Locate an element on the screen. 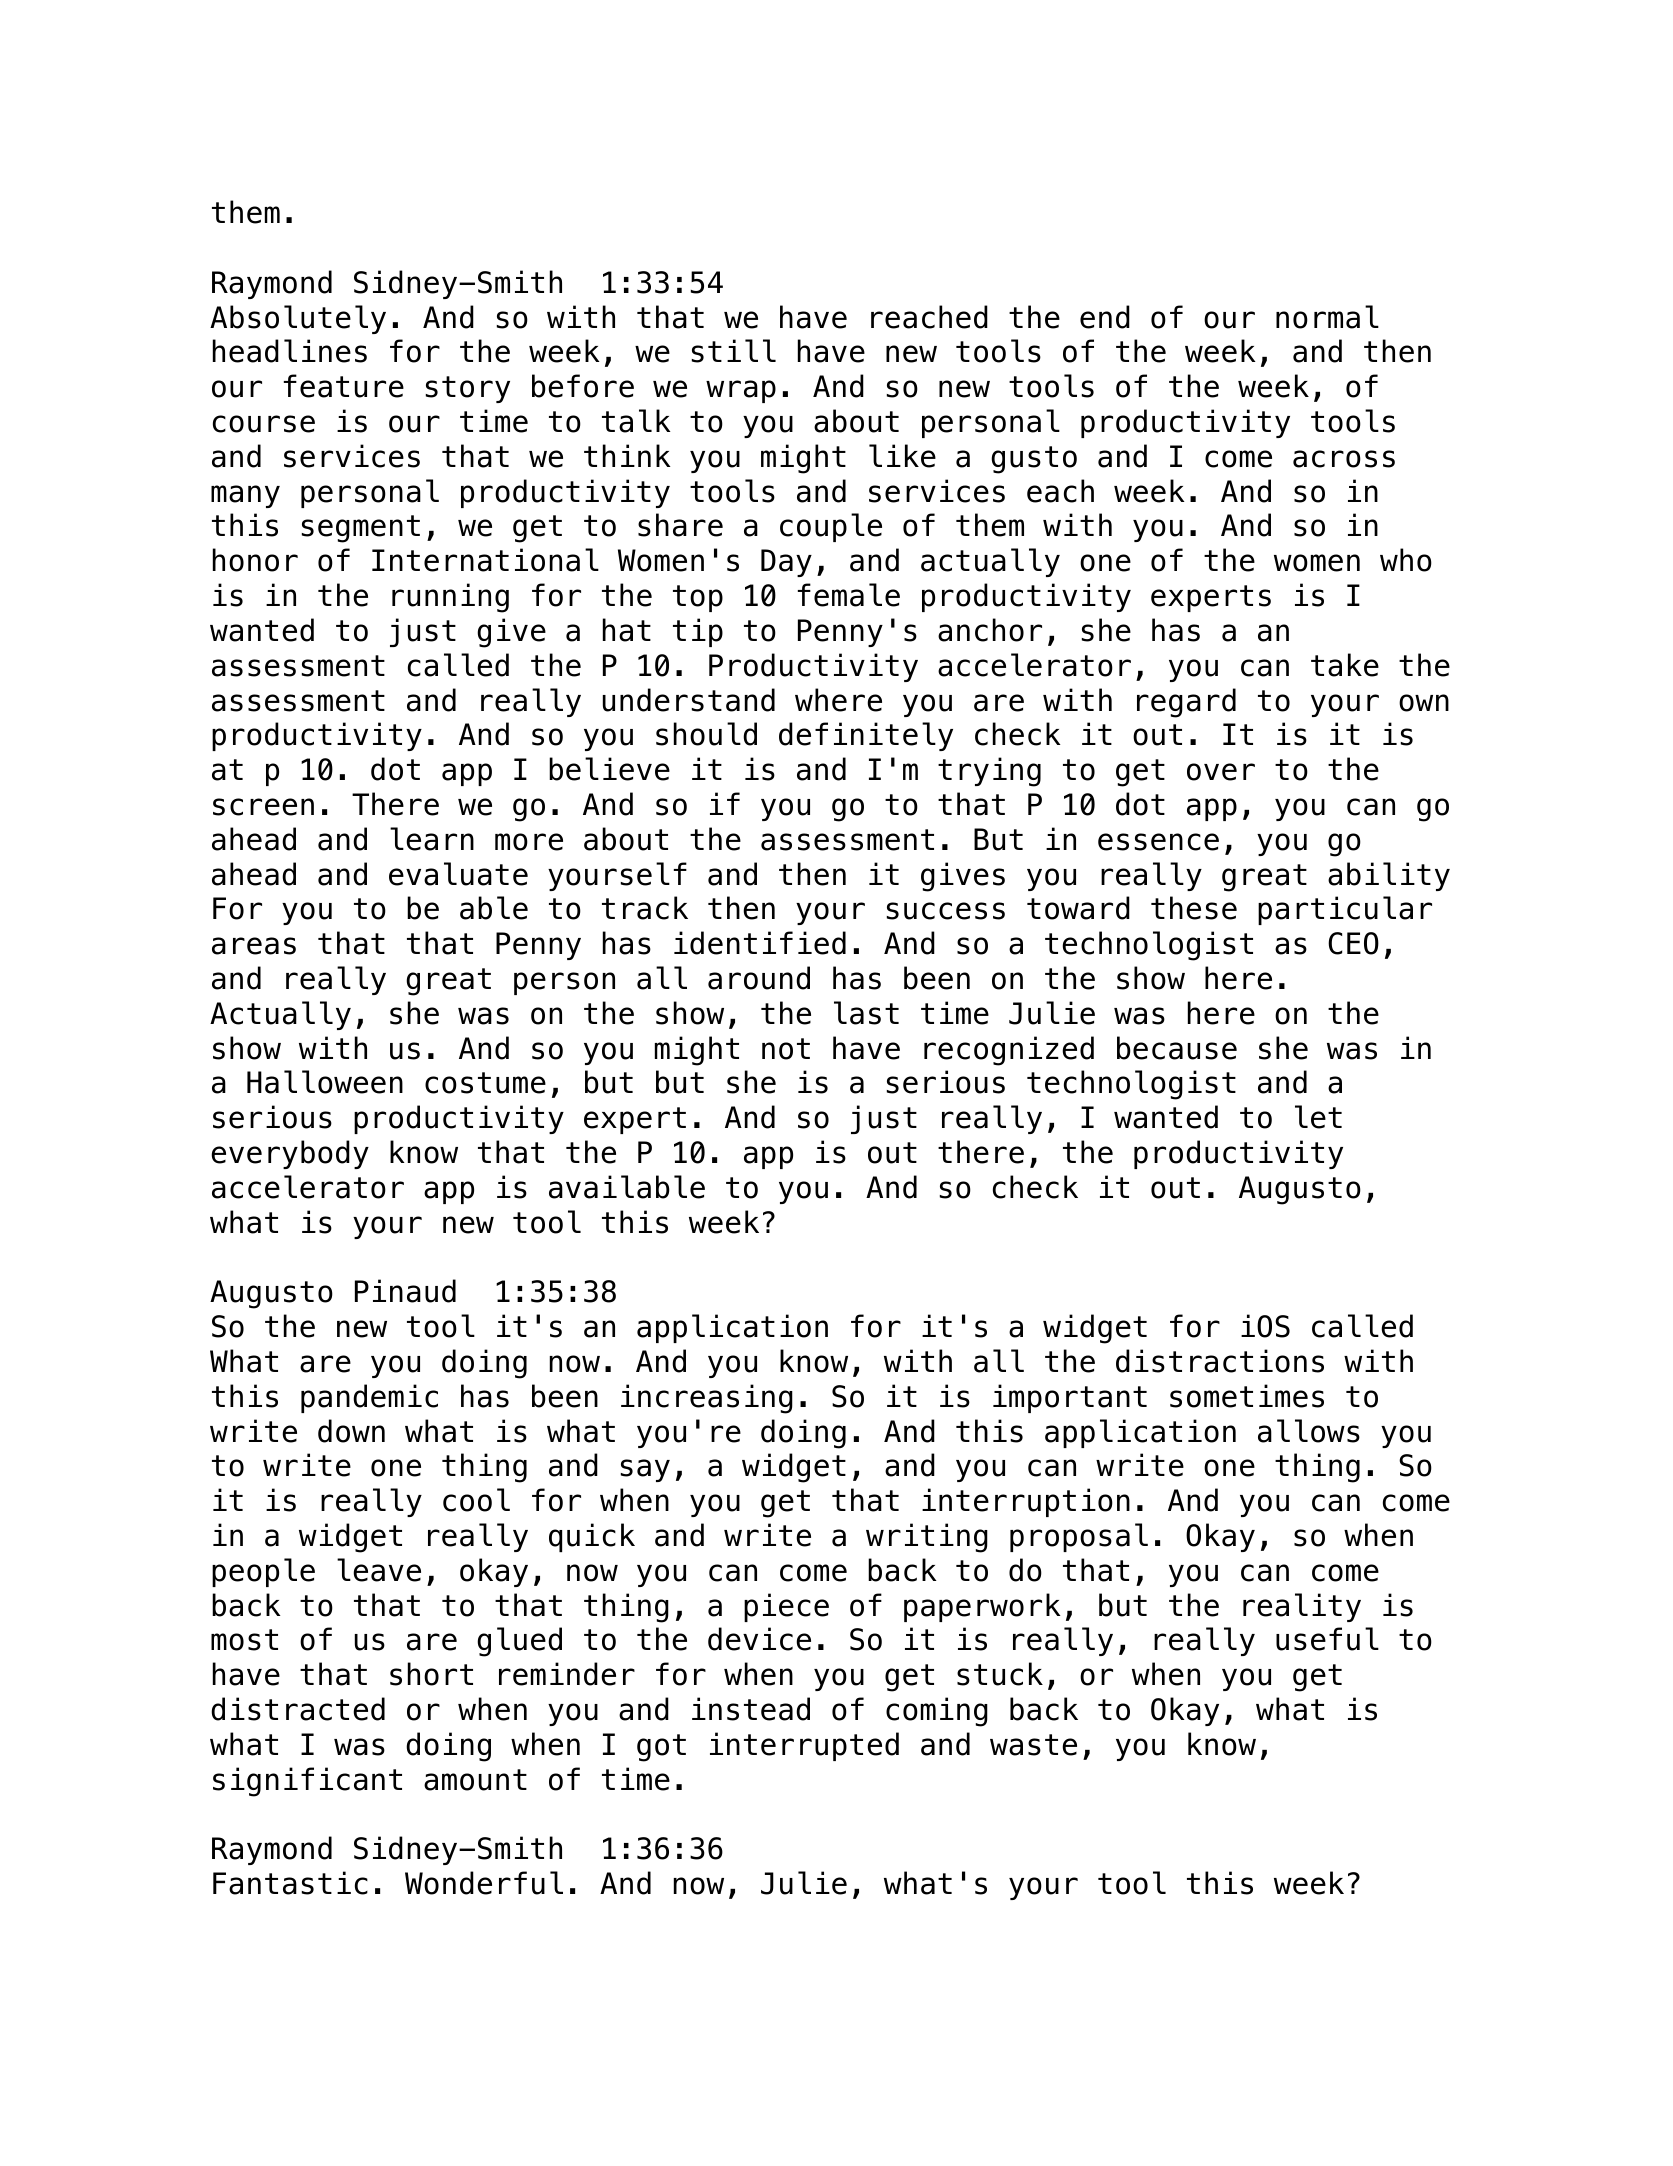  identified is located at coordinates (760, 943).
